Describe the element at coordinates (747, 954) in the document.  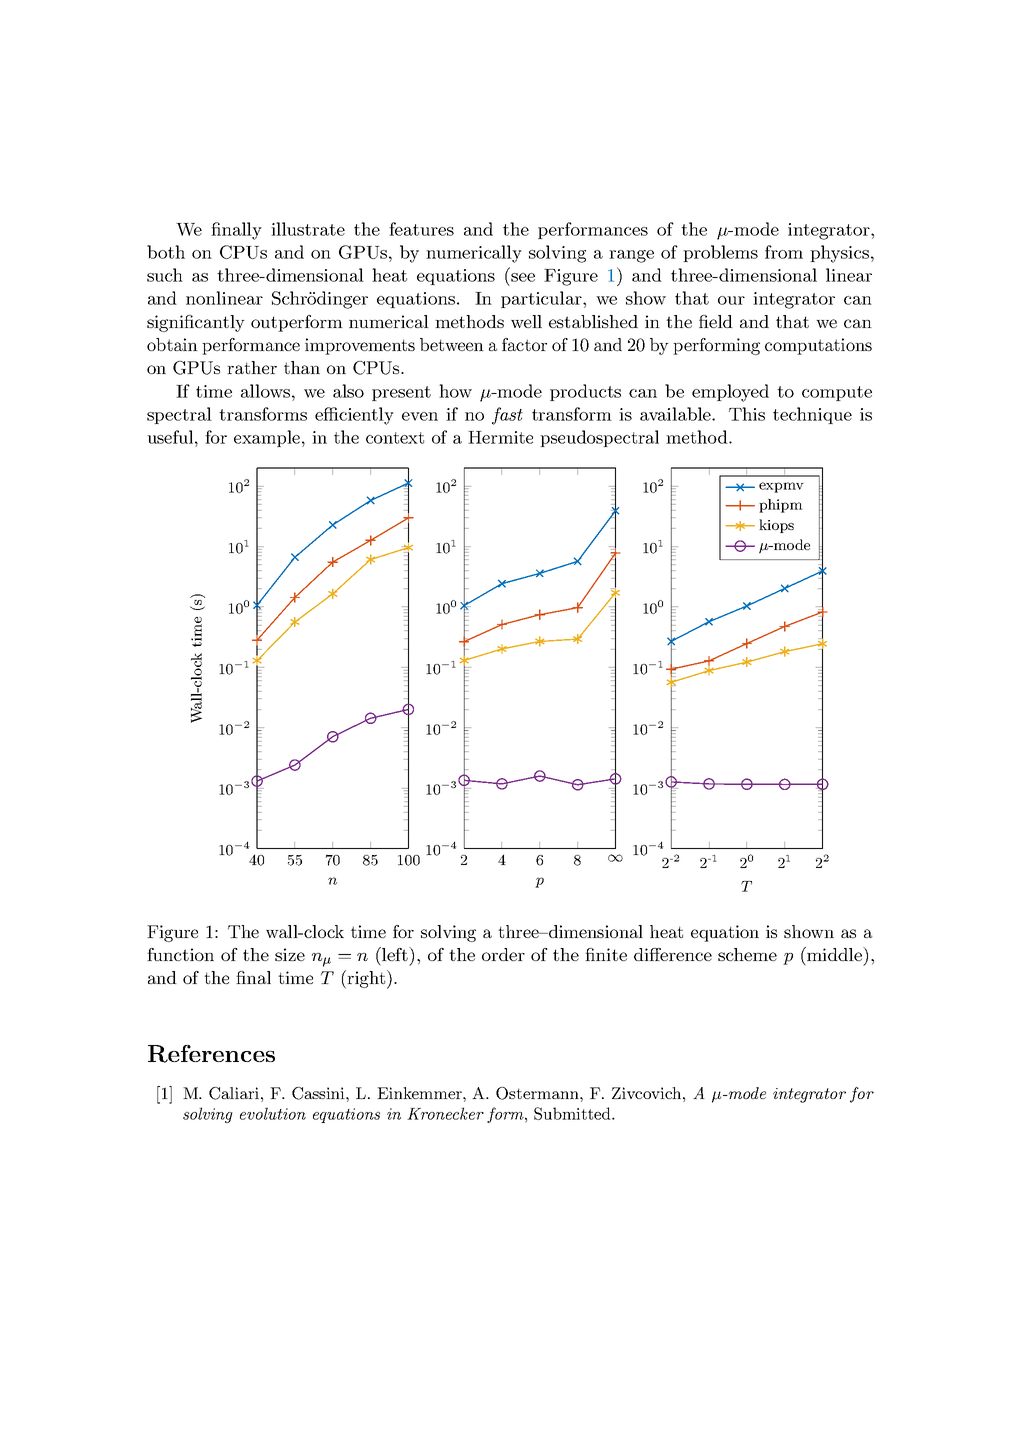
I see `scheme` at that location.
